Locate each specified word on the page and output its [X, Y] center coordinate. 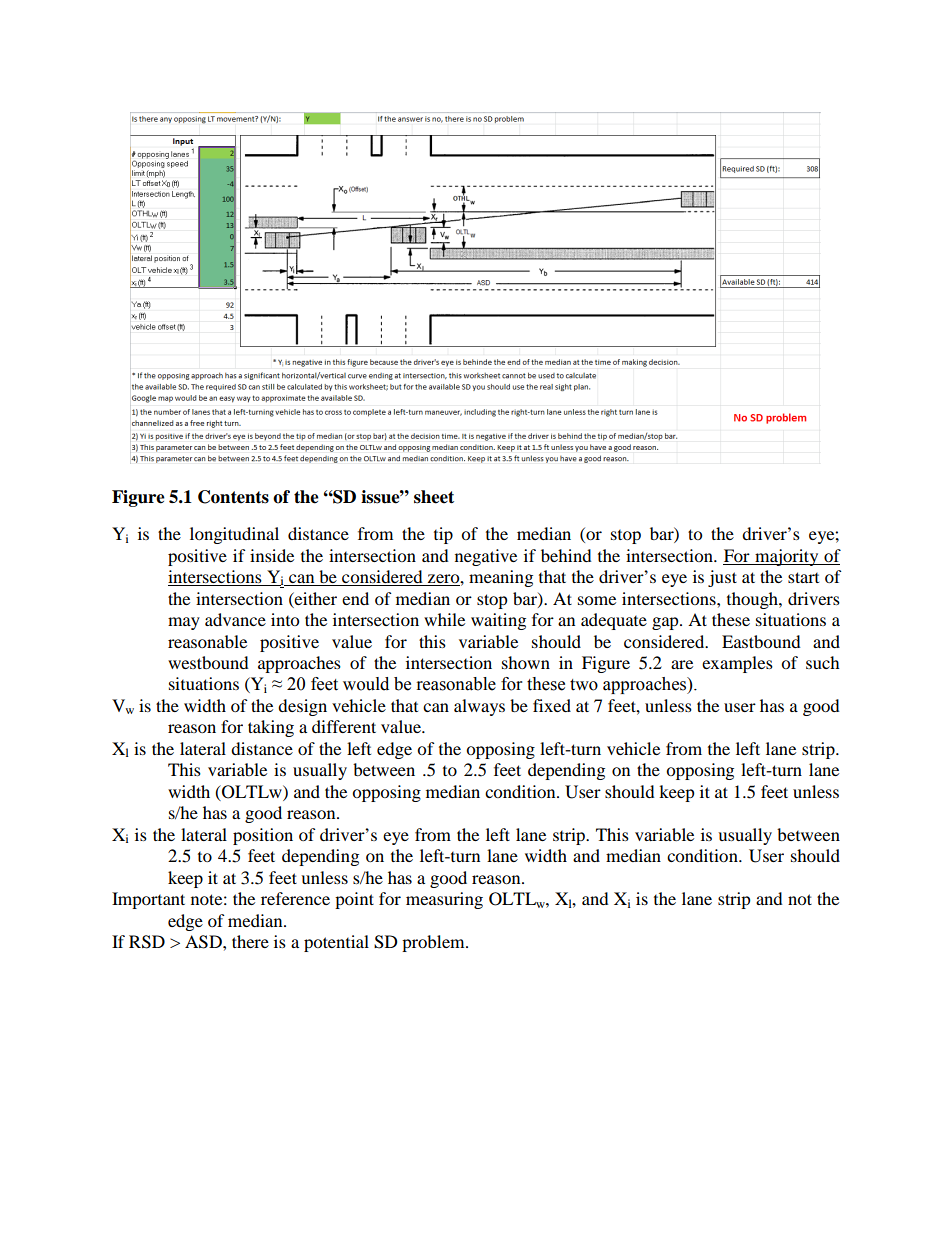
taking [271, 728]
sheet [434, 497]
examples [737, 664]
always [479, 707]
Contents [233, 497]
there [250, 941]
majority [787, 557]
